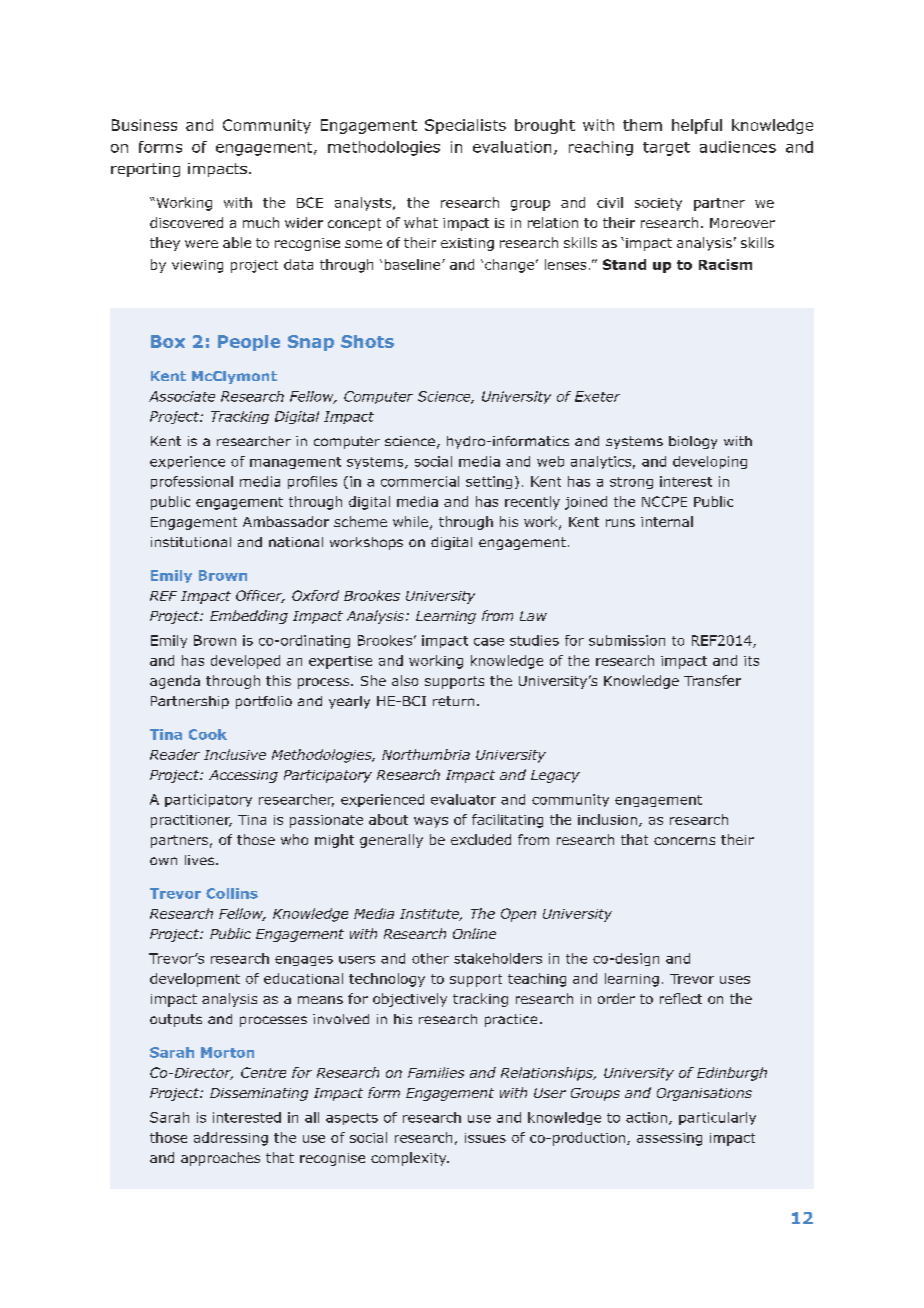  I want to click on professional, so click(192, 482).
